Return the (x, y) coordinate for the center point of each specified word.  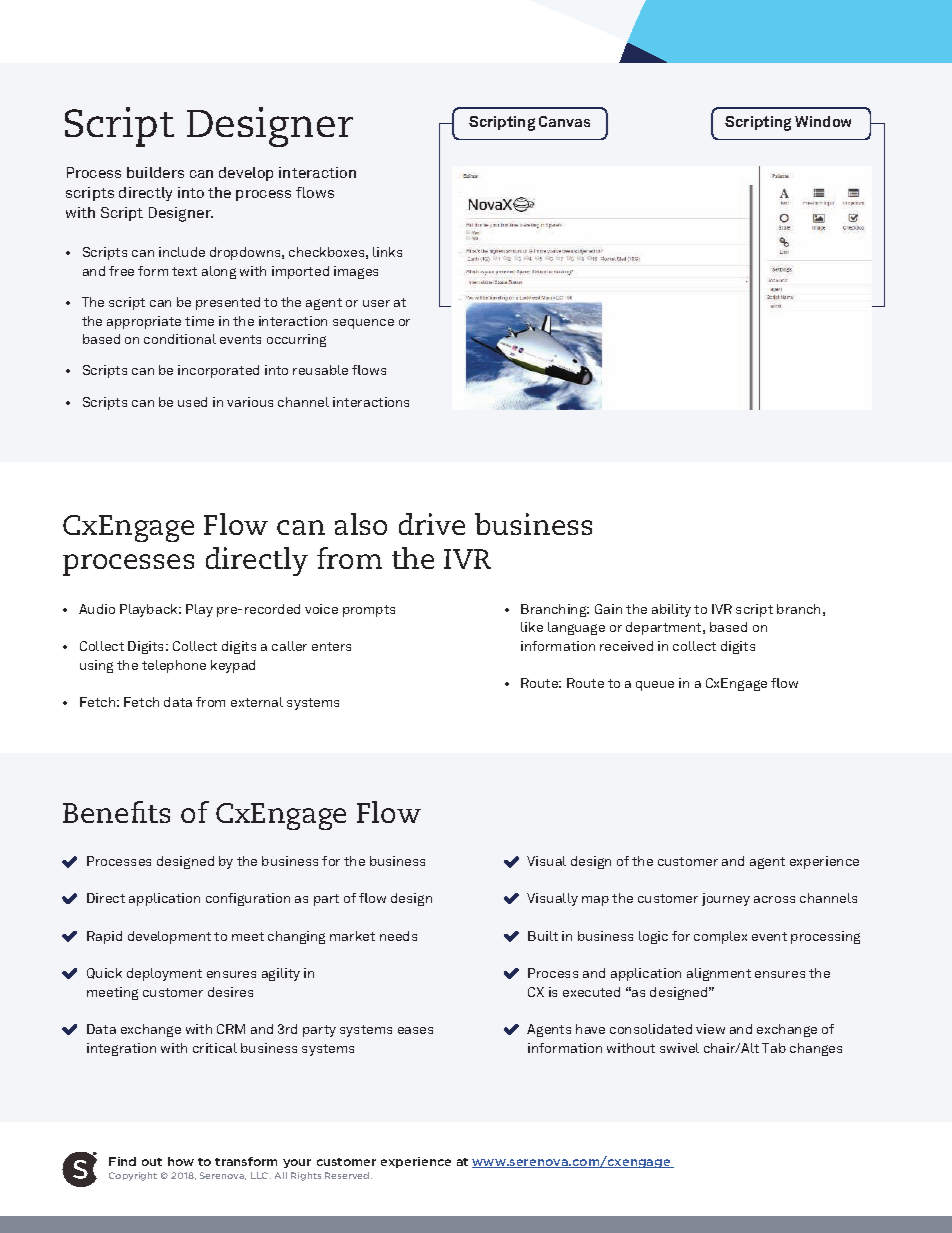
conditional (180, 339)
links (387, 252)
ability (671, 610)
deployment (164, 974)
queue (655, 686)
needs (398, 936)
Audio (97, 609)
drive (432, 524)
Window (823, 121)
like (532, 627)
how (181, 1161)
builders (155, 172)
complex (720, 937)
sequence (363, 324)
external (257, 702)
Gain (608, 609)
